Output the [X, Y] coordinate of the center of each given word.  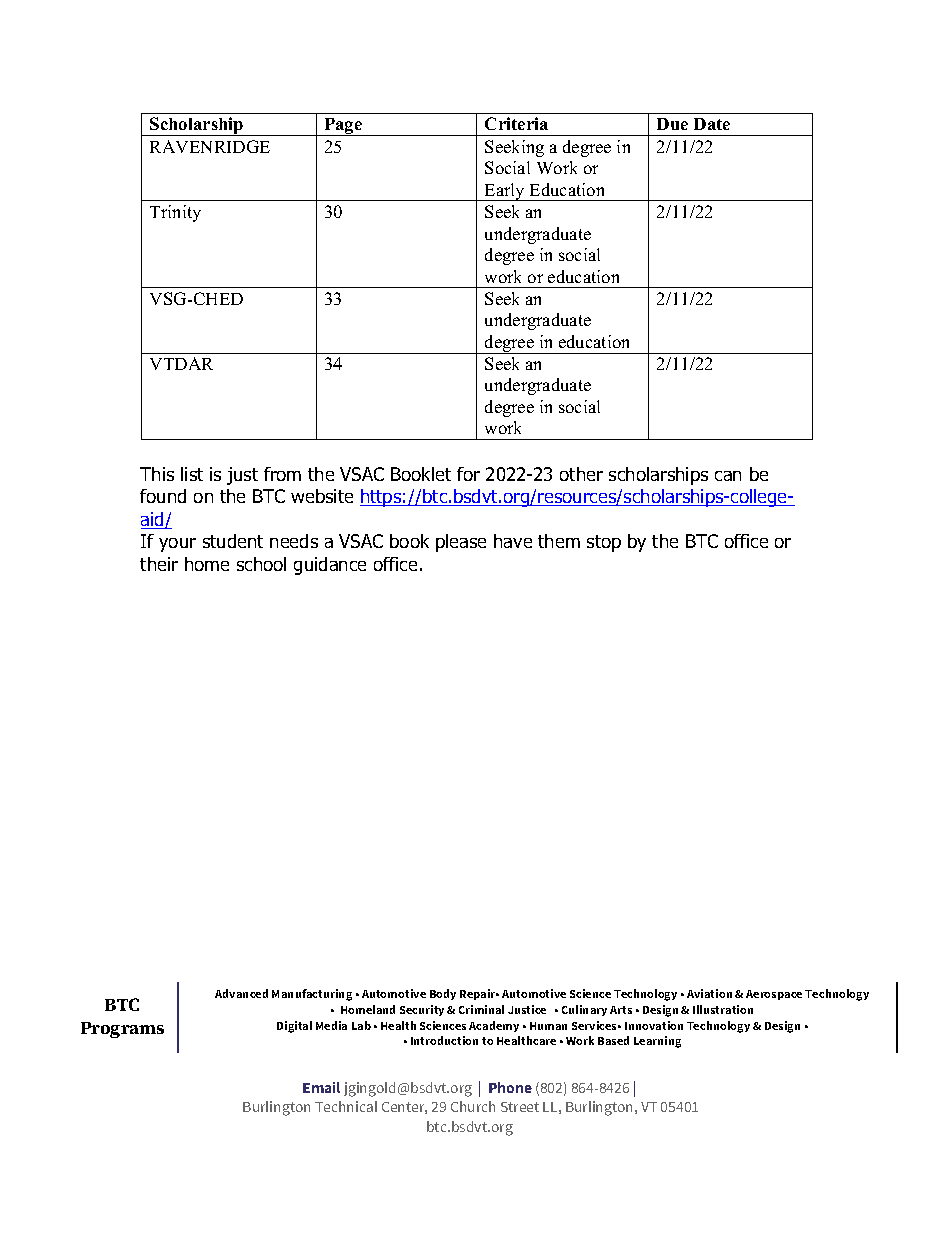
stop [604, 543]
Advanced [241, 993]
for [468, 474]
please [461, 543]
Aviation [709, 993]
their [159, 564]
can [728, 476]
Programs [122, 1030]
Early [505, 192]
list [192, 474]
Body [443, 994]
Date [712, 124]
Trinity [175, 213]
